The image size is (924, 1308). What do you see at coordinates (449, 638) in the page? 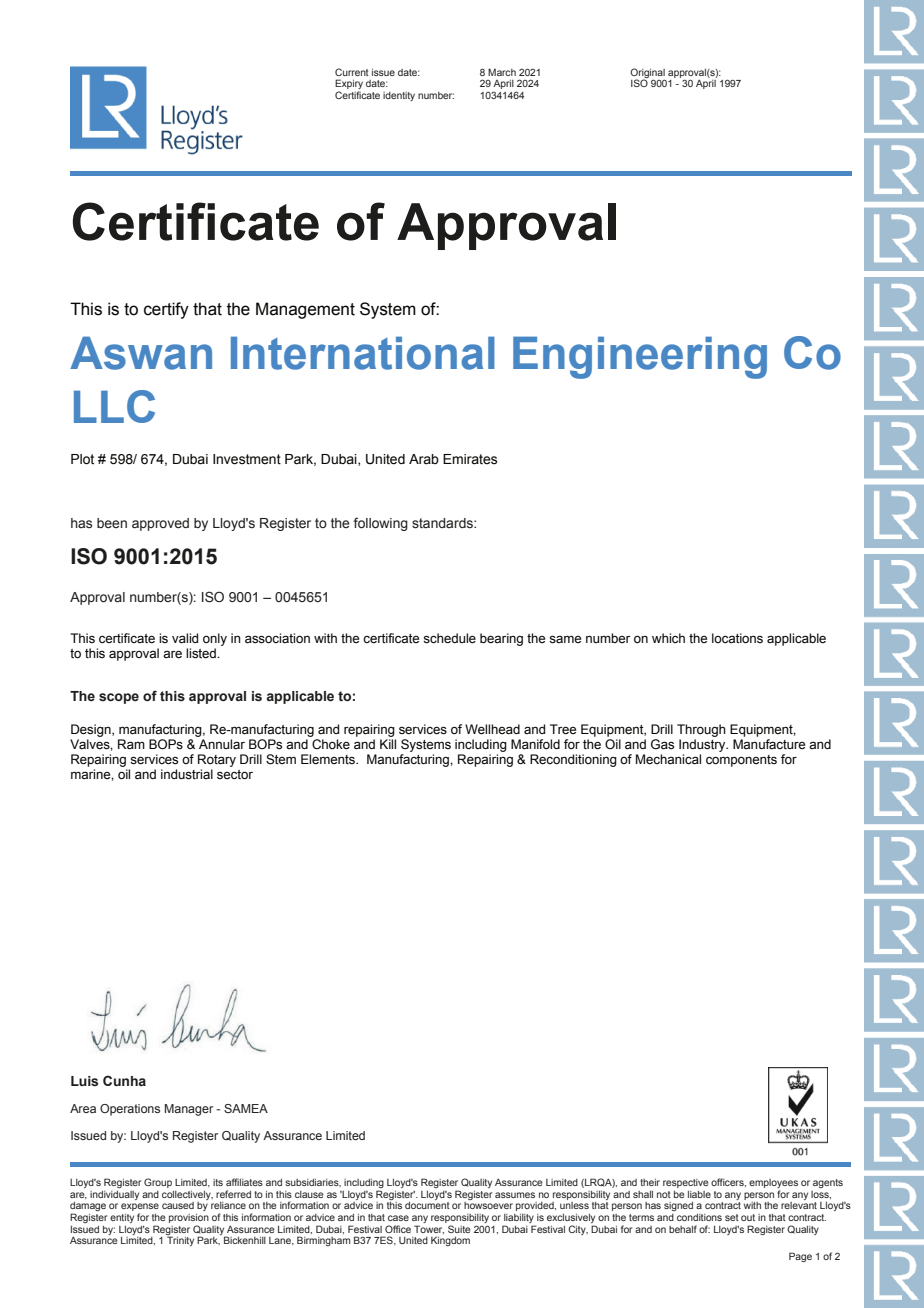
I see `schedule` at bounding box center [449, 638].
